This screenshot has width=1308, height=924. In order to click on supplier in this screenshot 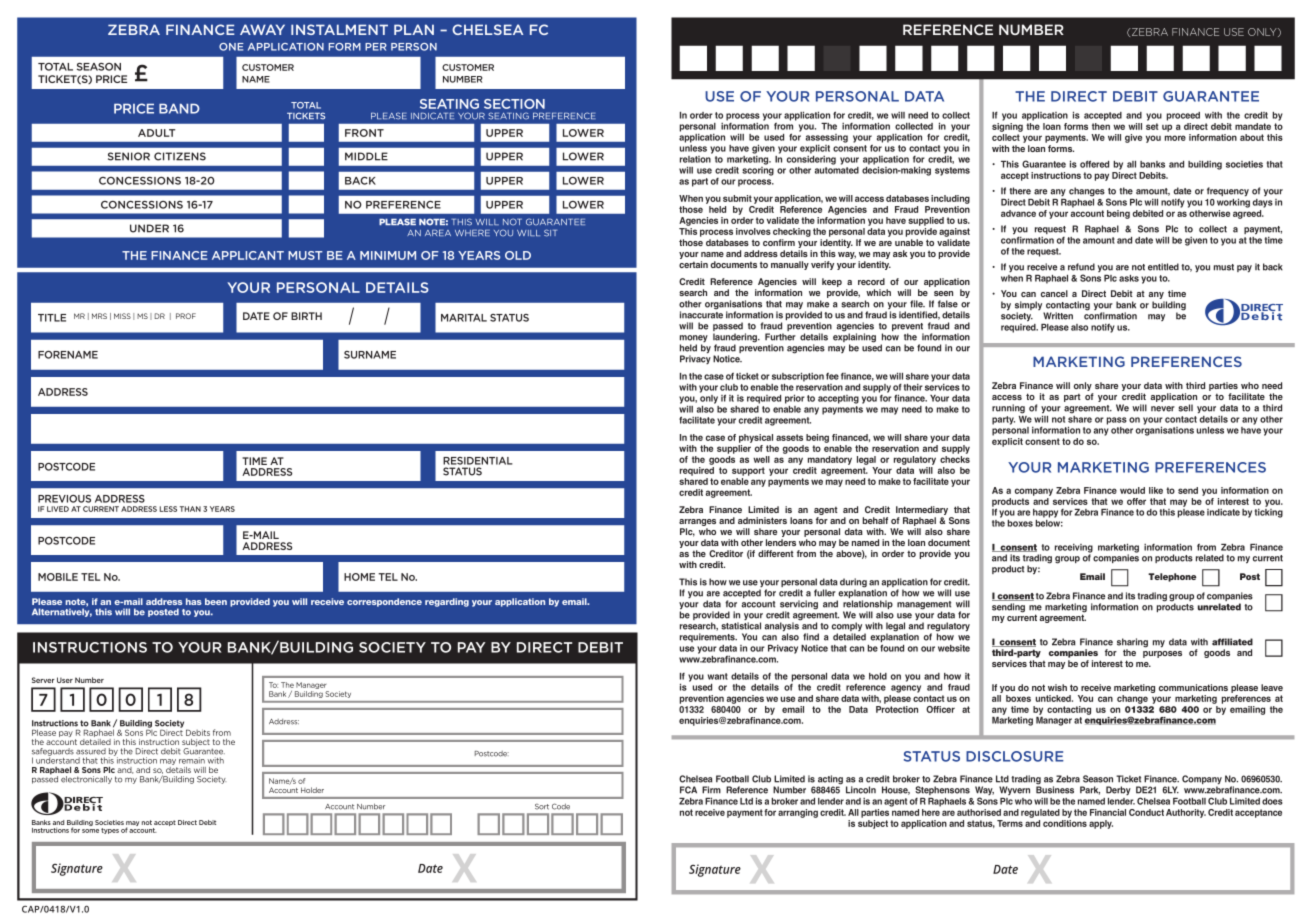, I will do `click(734, 449)`.
